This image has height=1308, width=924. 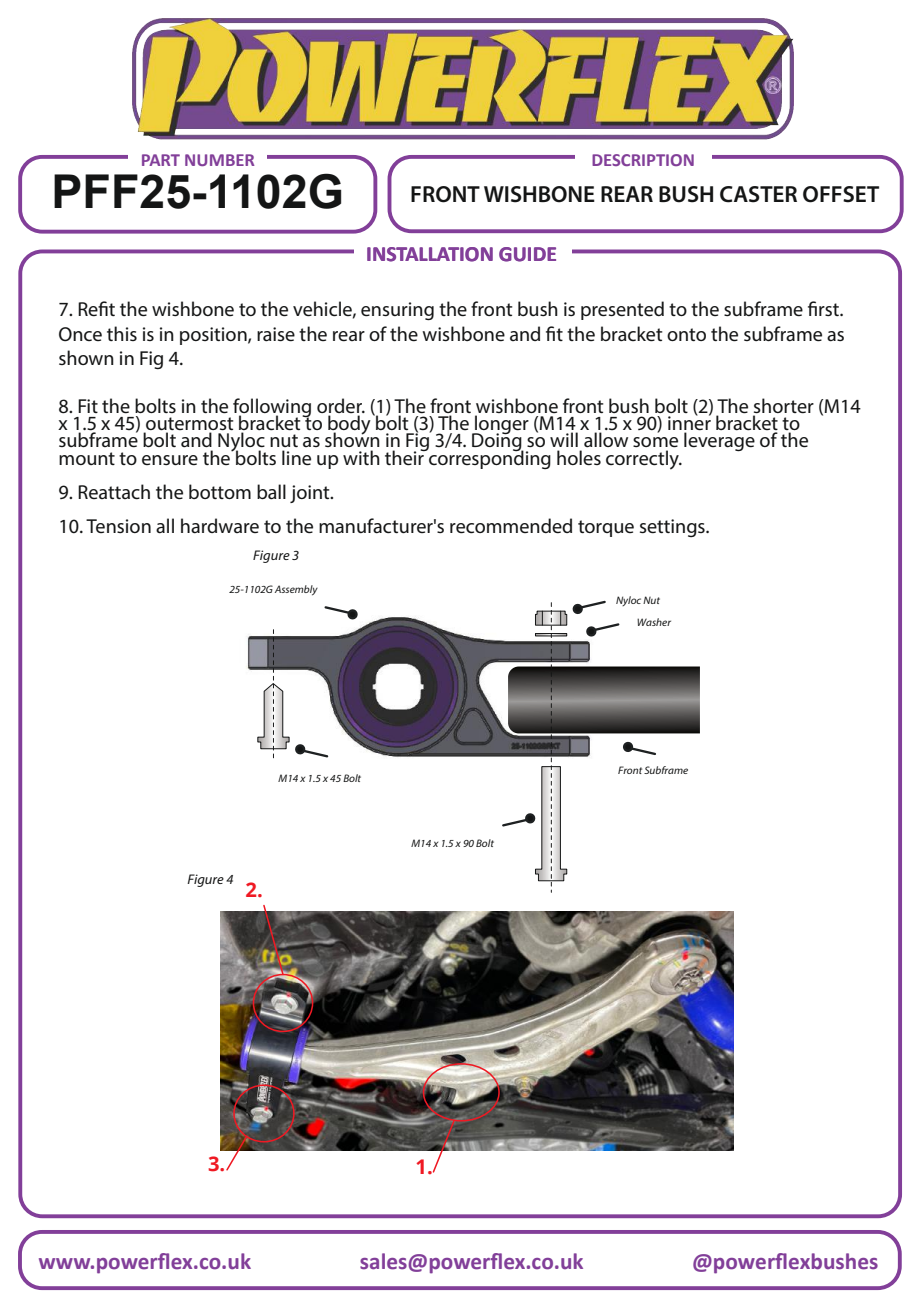 I want to click on Refit, so click(x=96, y=308).
